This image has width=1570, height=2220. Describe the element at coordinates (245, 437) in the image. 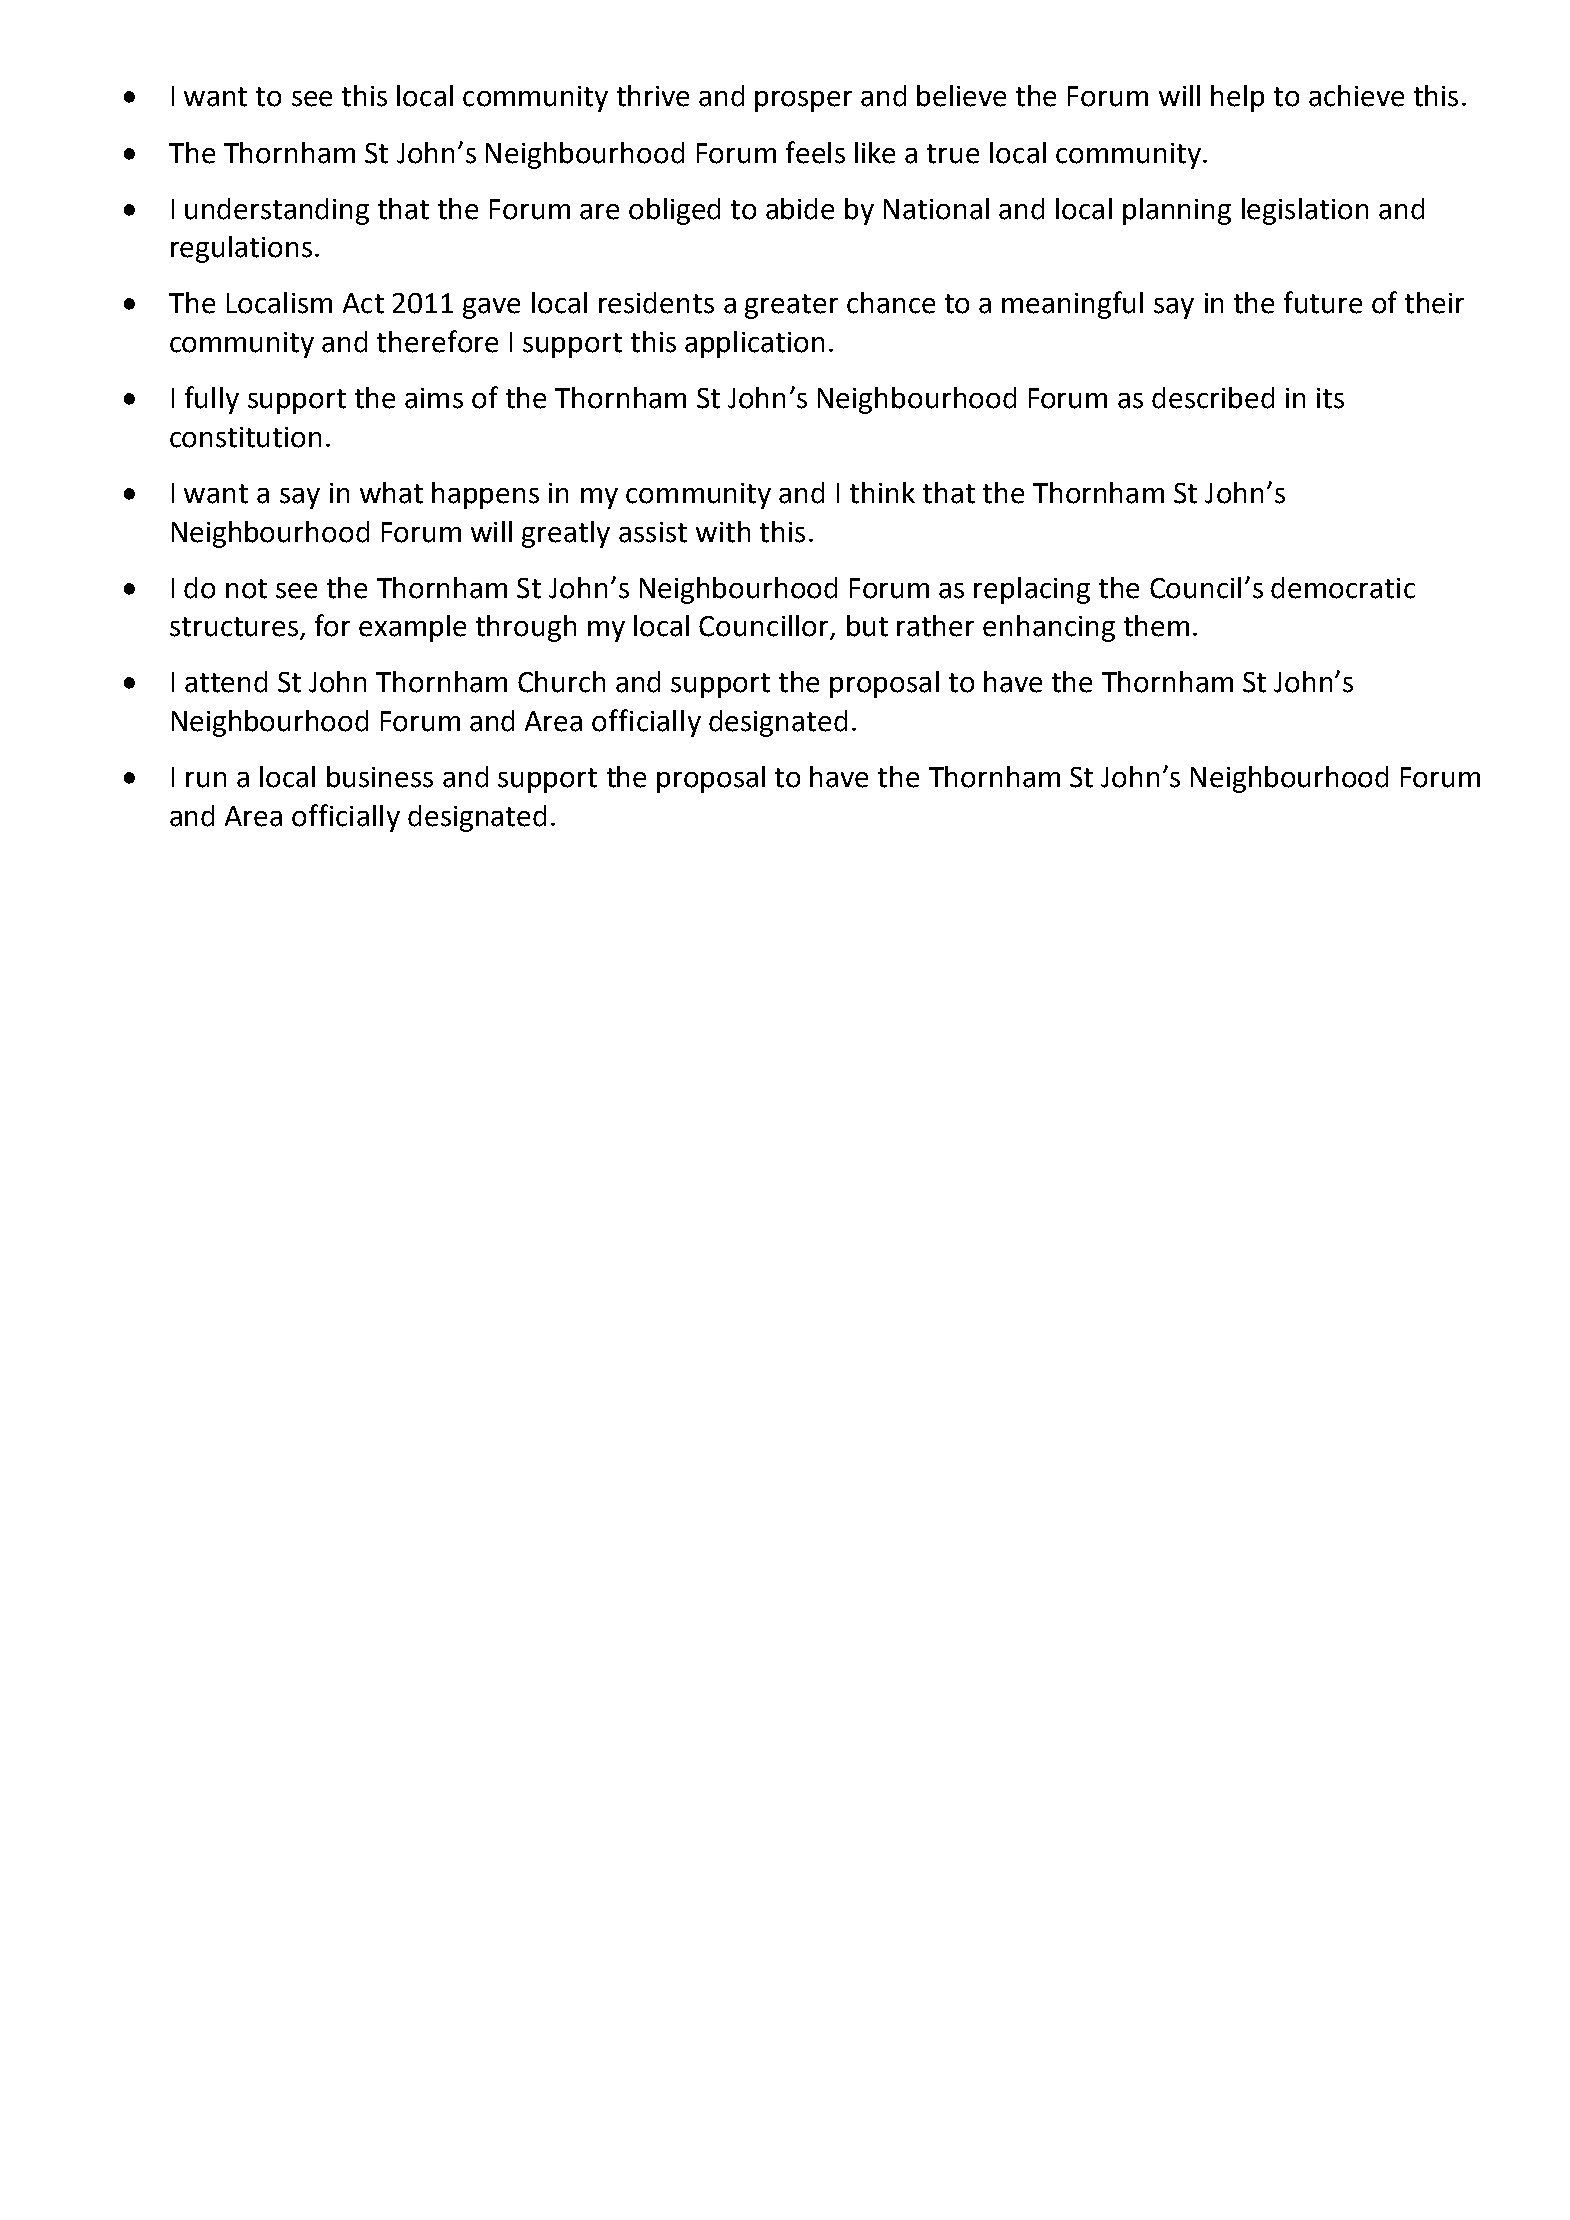

I see `constitution` at that location.
